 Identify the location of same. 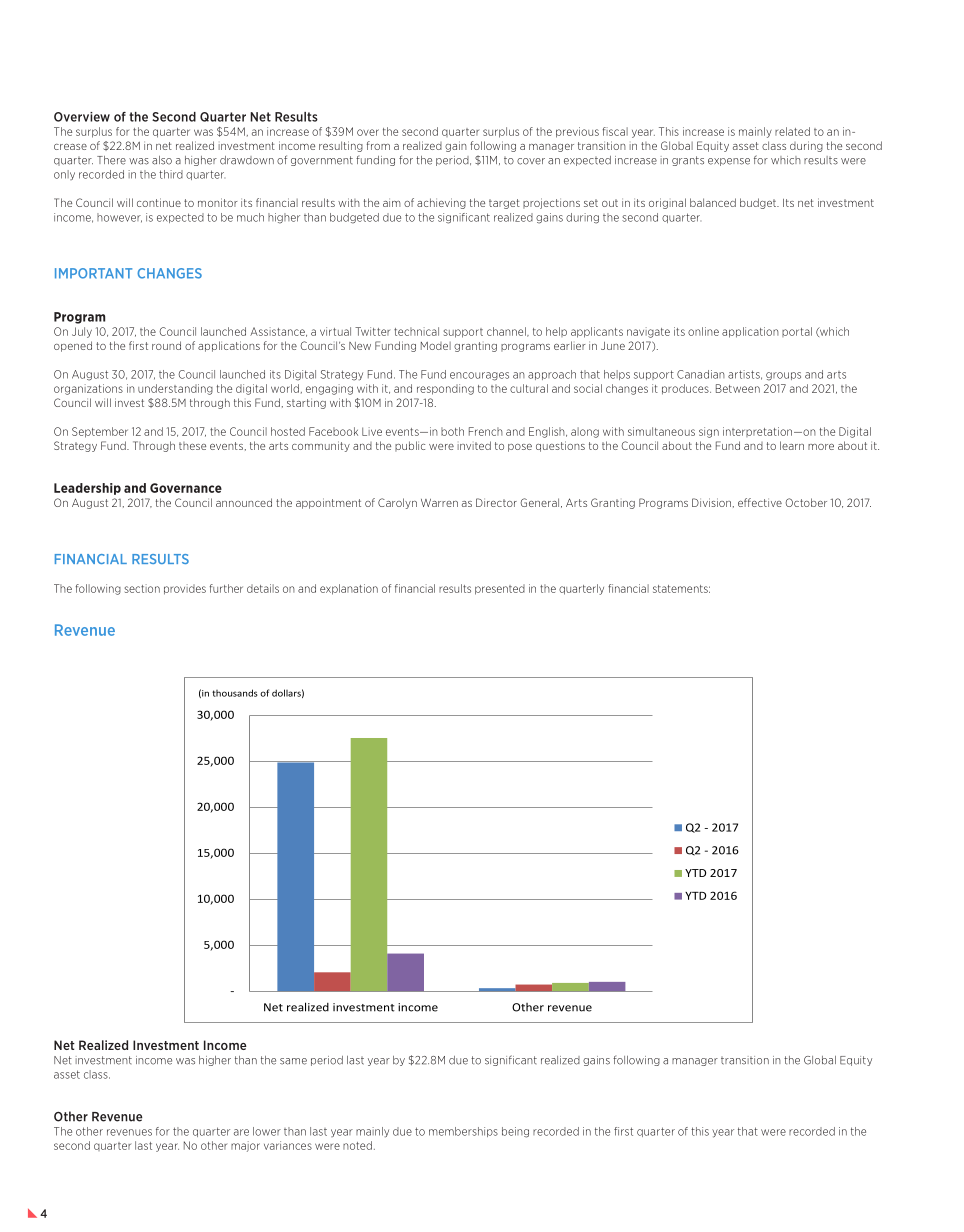
(293, 1061).
